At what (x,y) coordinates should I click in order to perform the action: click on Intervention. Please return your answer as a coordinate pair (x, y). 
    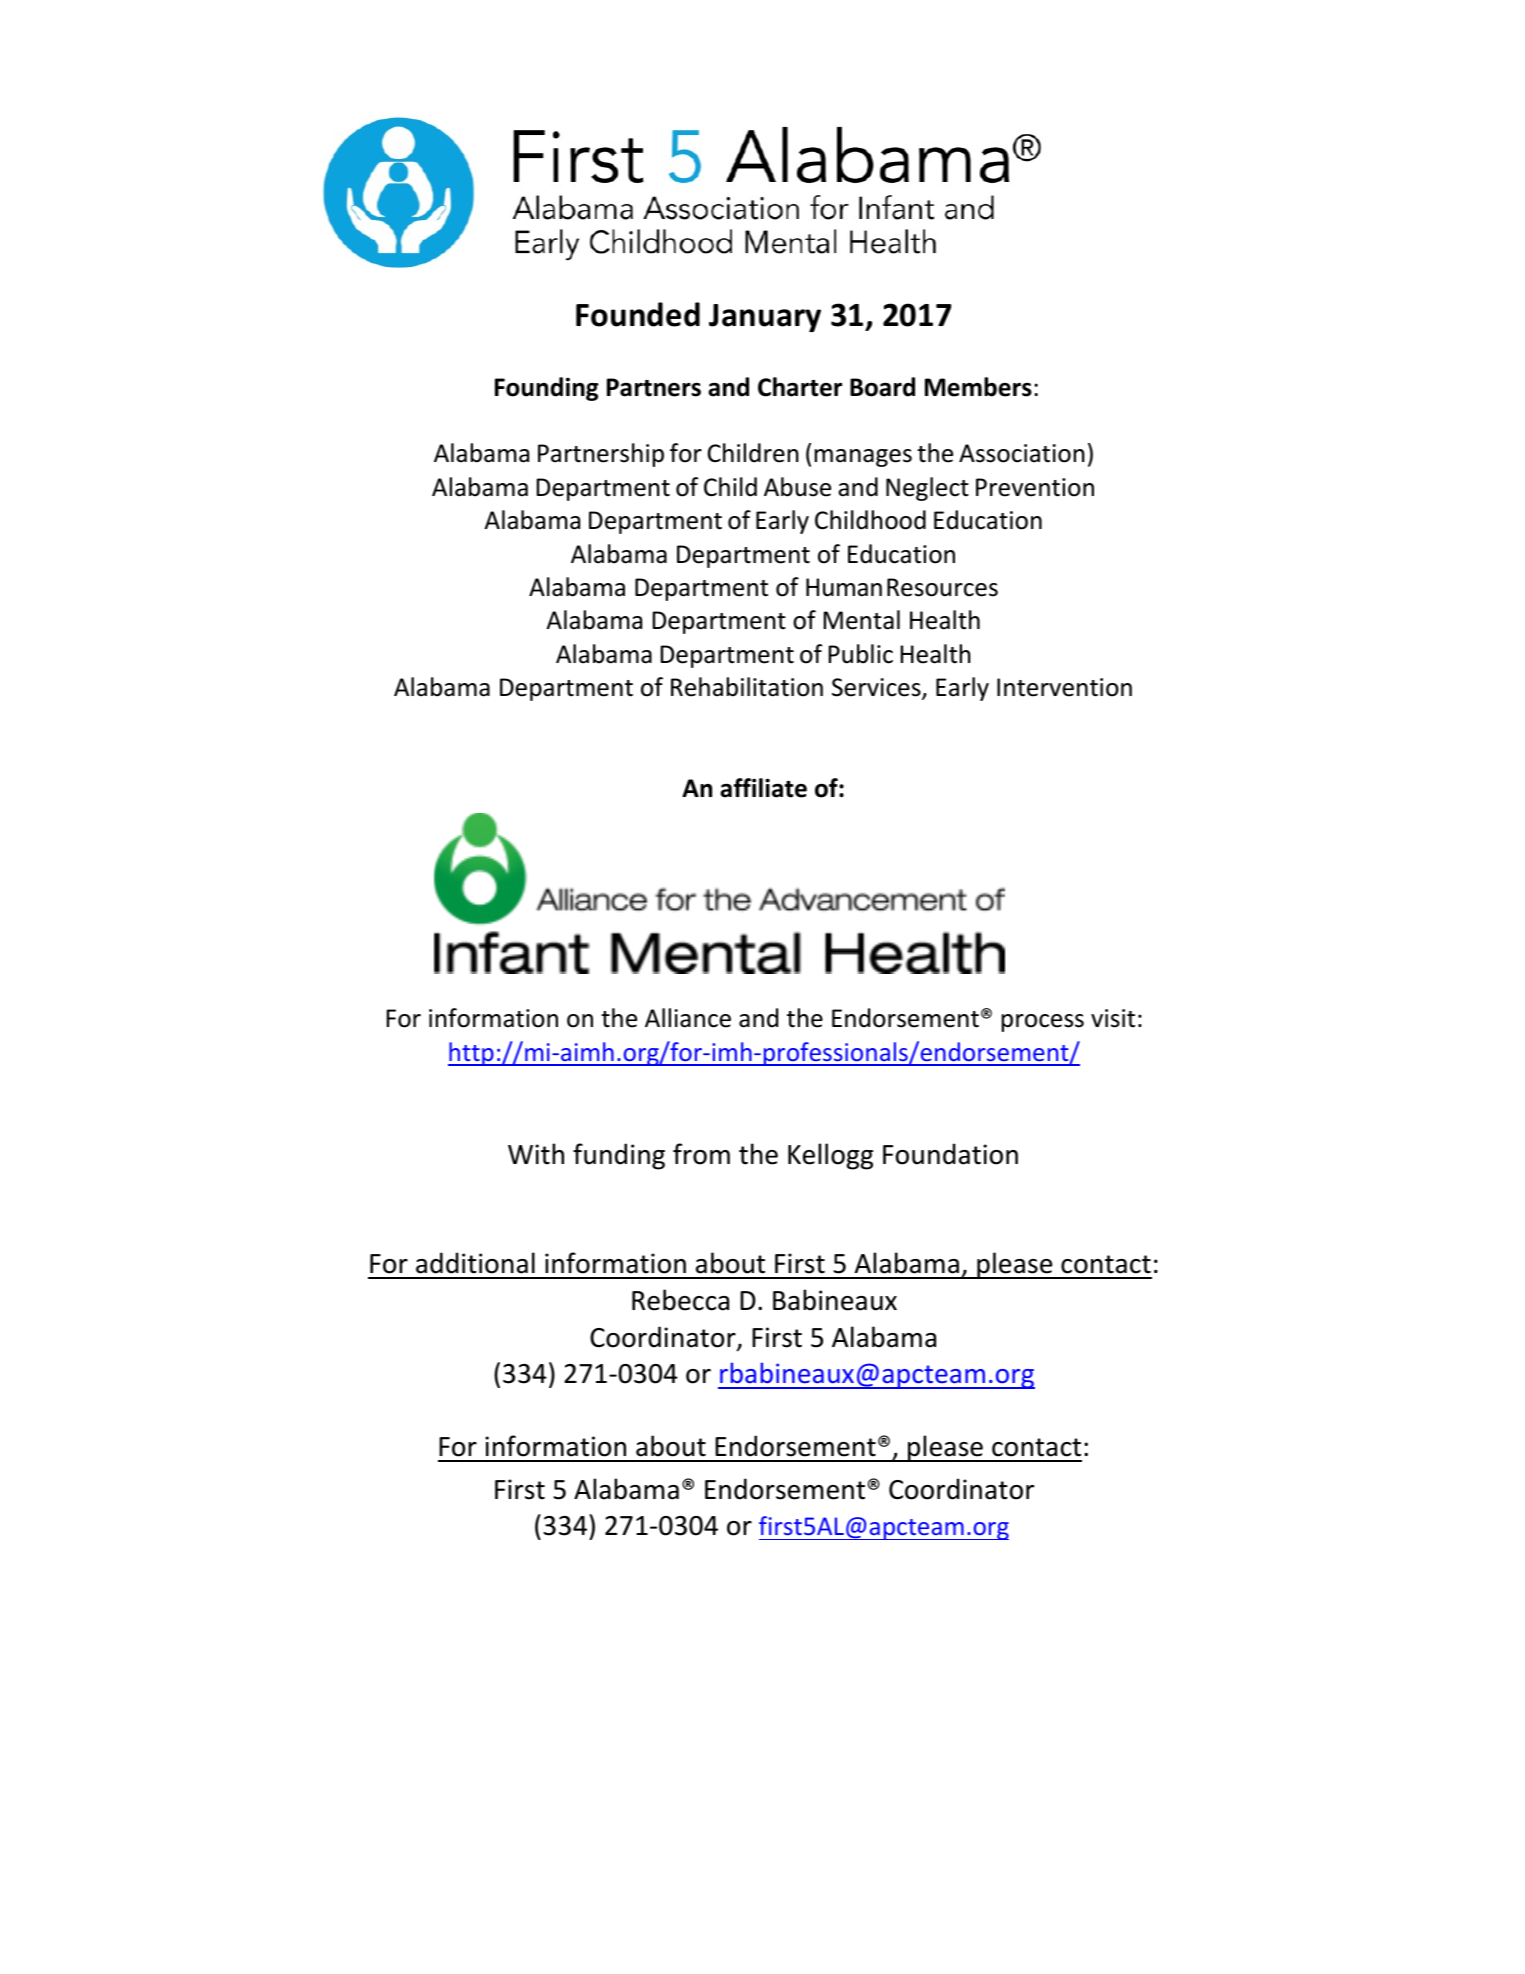
    Looking at the image, I should click on (1064, 687).
